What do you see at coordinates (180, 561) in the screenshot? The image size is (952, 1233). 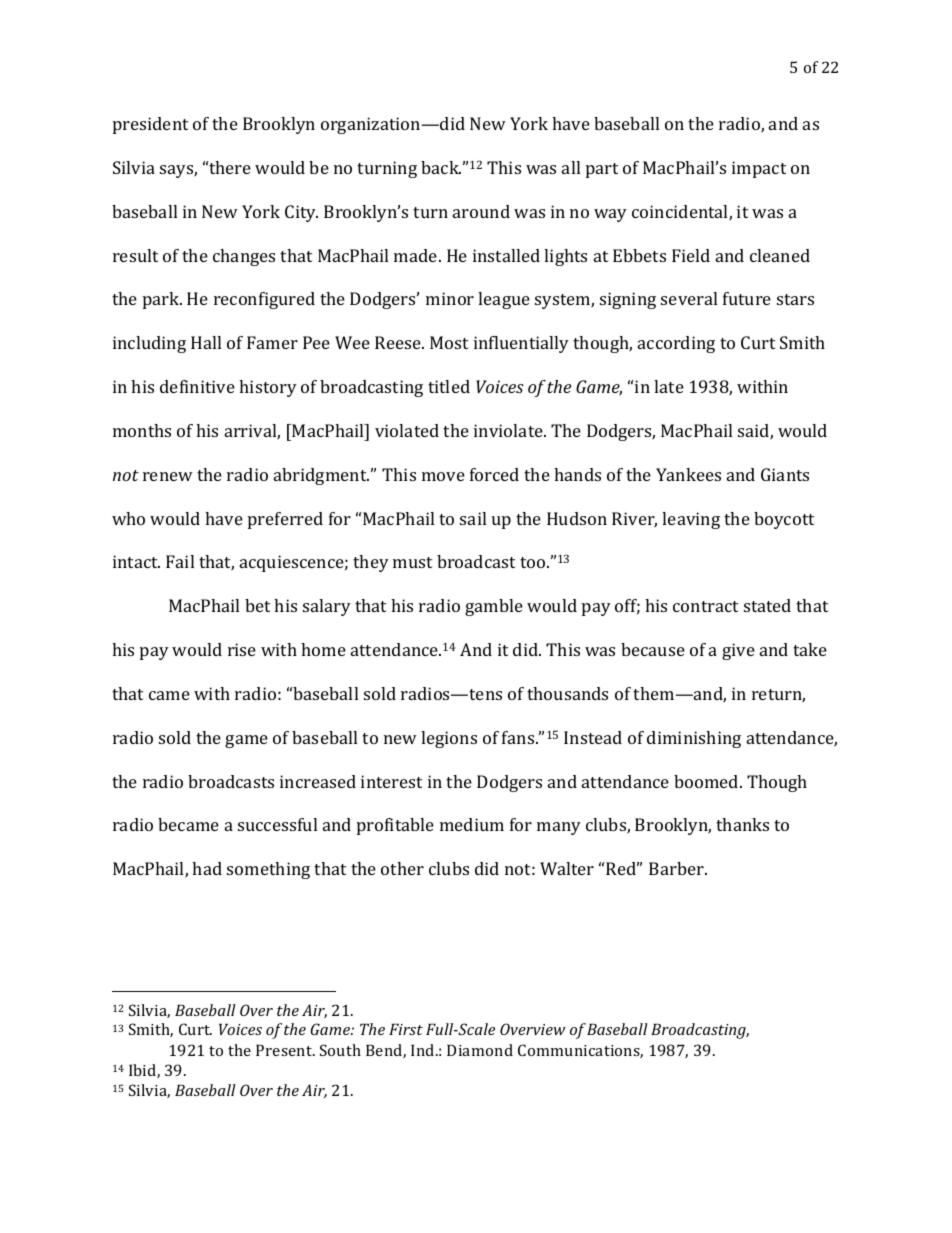 I see `Fail` at bounding box center [180, 561].
